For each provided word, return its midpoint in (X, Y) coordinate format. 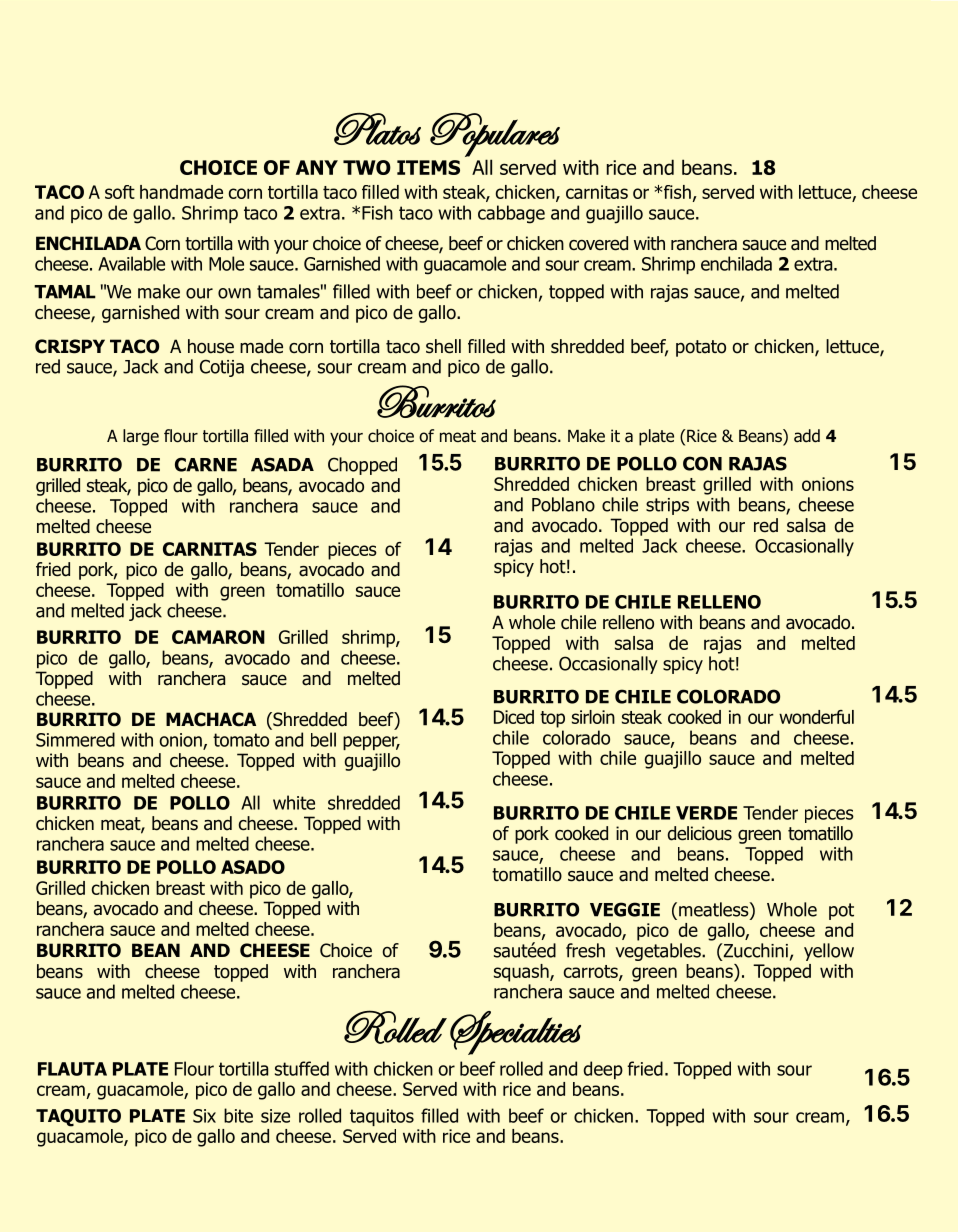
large (141, 437)
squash (522, 973)
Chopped (362, 466)
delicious (700, 833)
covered (598, 243)
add (807, 436)
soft (120, 192)
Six (204, 1116)
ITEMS (428, 167)
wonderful (816, 717)
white (294, 802)
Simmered (75, 739)
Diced (514, 717)
